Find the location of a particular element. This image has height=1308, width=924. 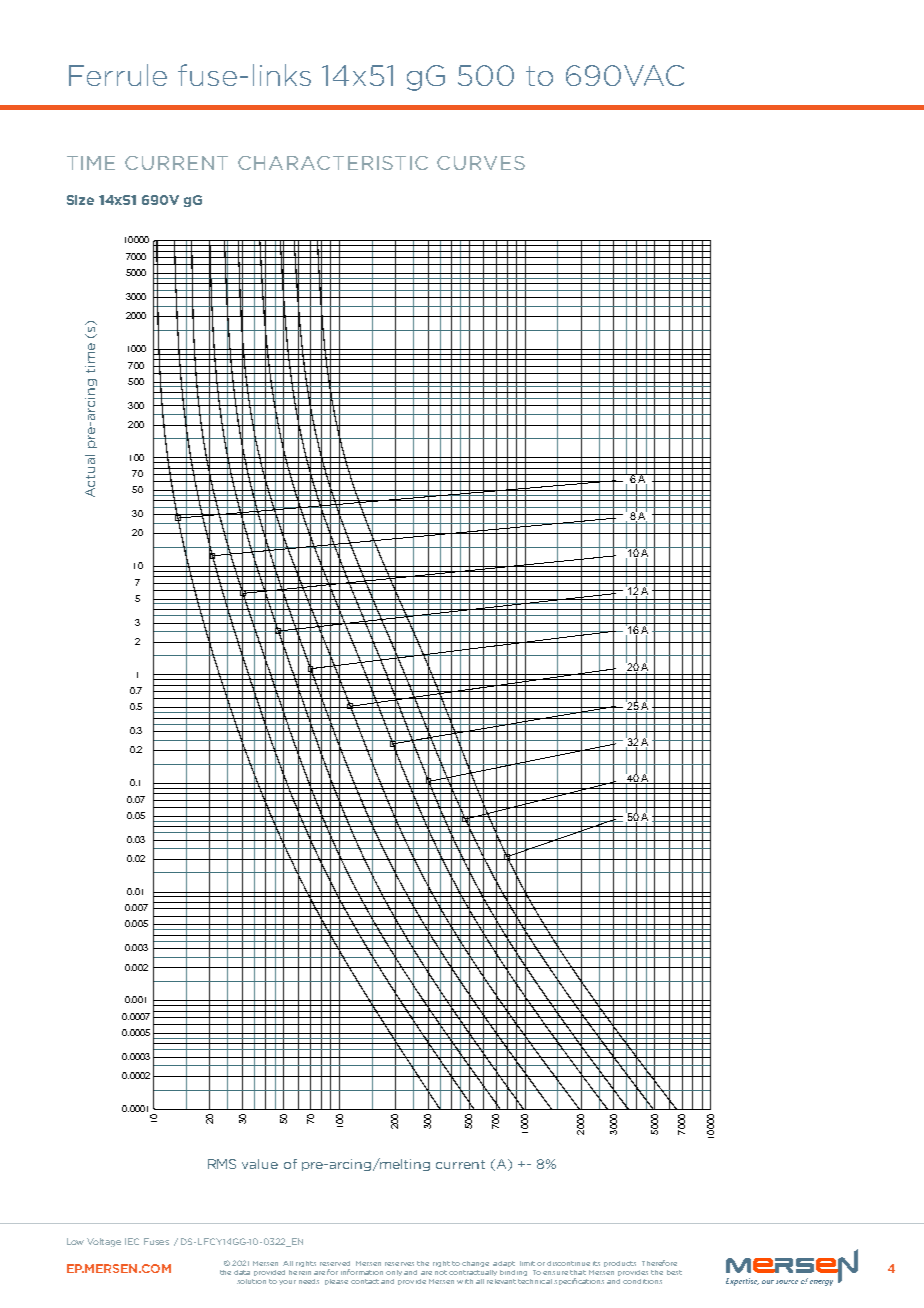

CHARACTERISTIC is located at coordinates (333, 163).
